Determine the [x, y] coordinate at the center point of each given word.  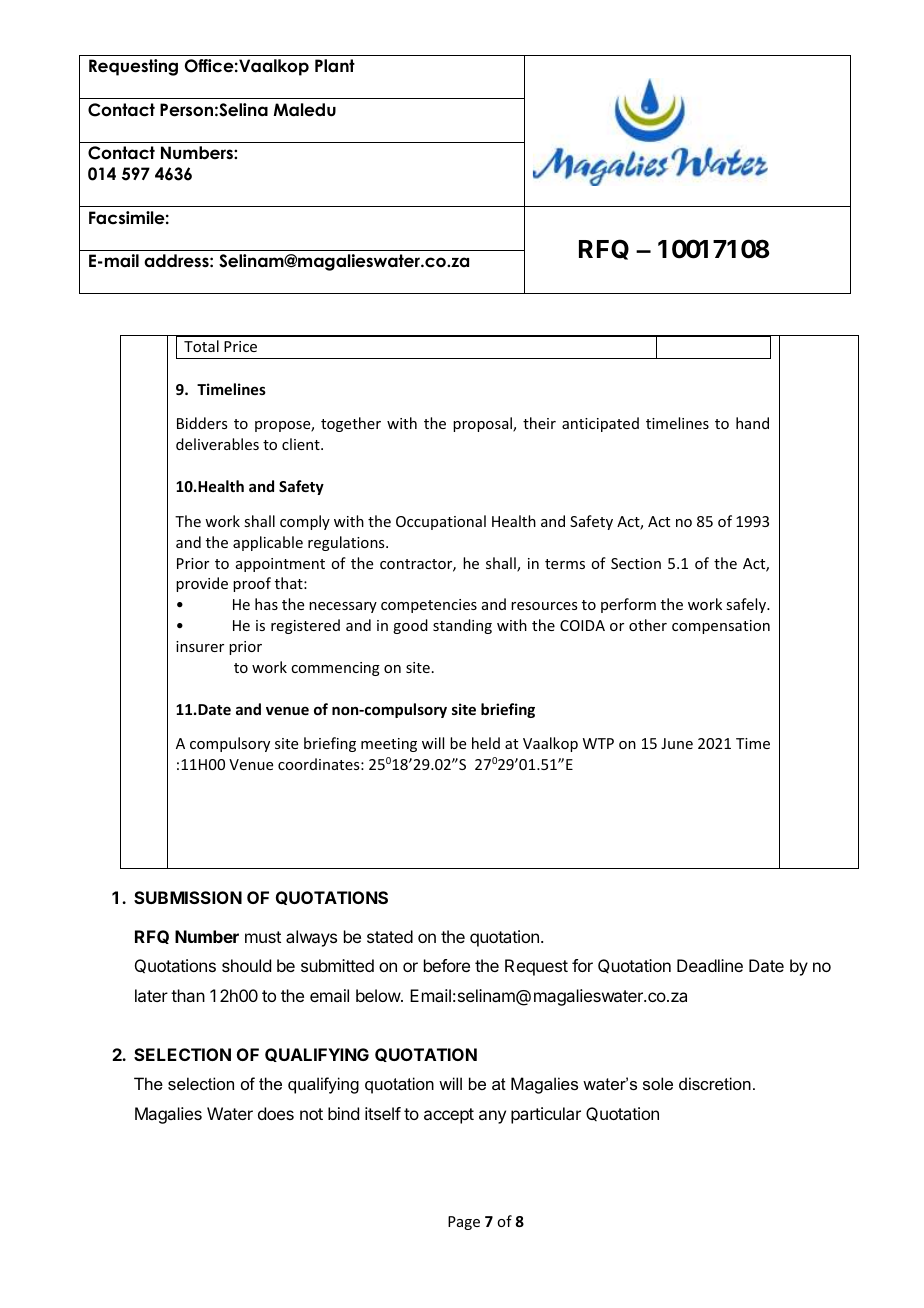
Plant [335, 66]
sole [658, 1083]
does [276, 1113]
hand [752, 423]
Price [240, 346]
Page [464, 1223]
